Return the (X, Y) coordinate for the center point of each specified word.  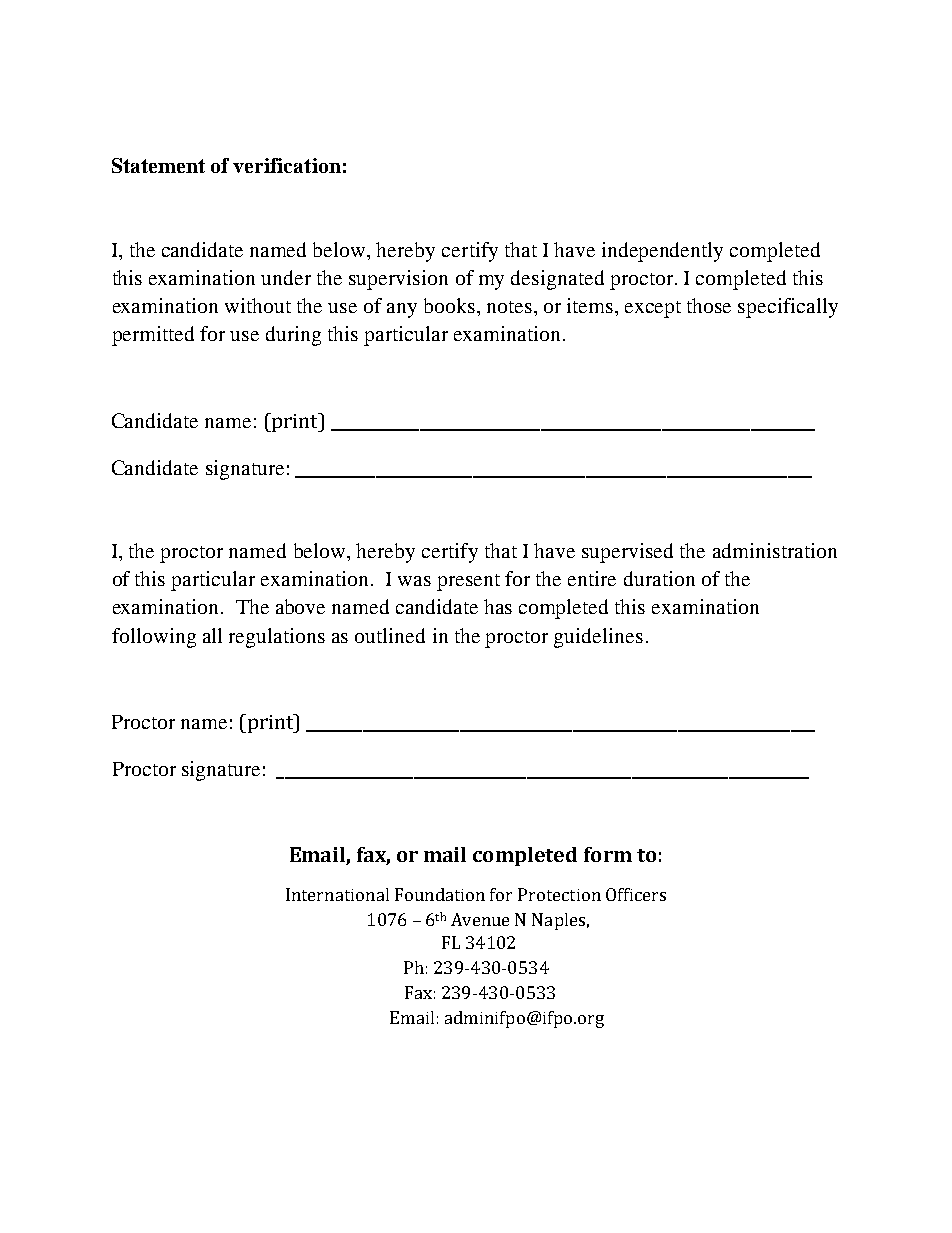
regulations (277, 638)
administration (775, 550)
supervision (398, 280)
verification (287, 165)
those (709, 305)
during (293, 336)
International (337, 894)
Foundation (440, 894)
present (468, 582)
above (300, 606)
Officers (636, 894)
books (449, 305)
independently (662, 252)
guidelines (598, 638)
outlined (390, 635)
